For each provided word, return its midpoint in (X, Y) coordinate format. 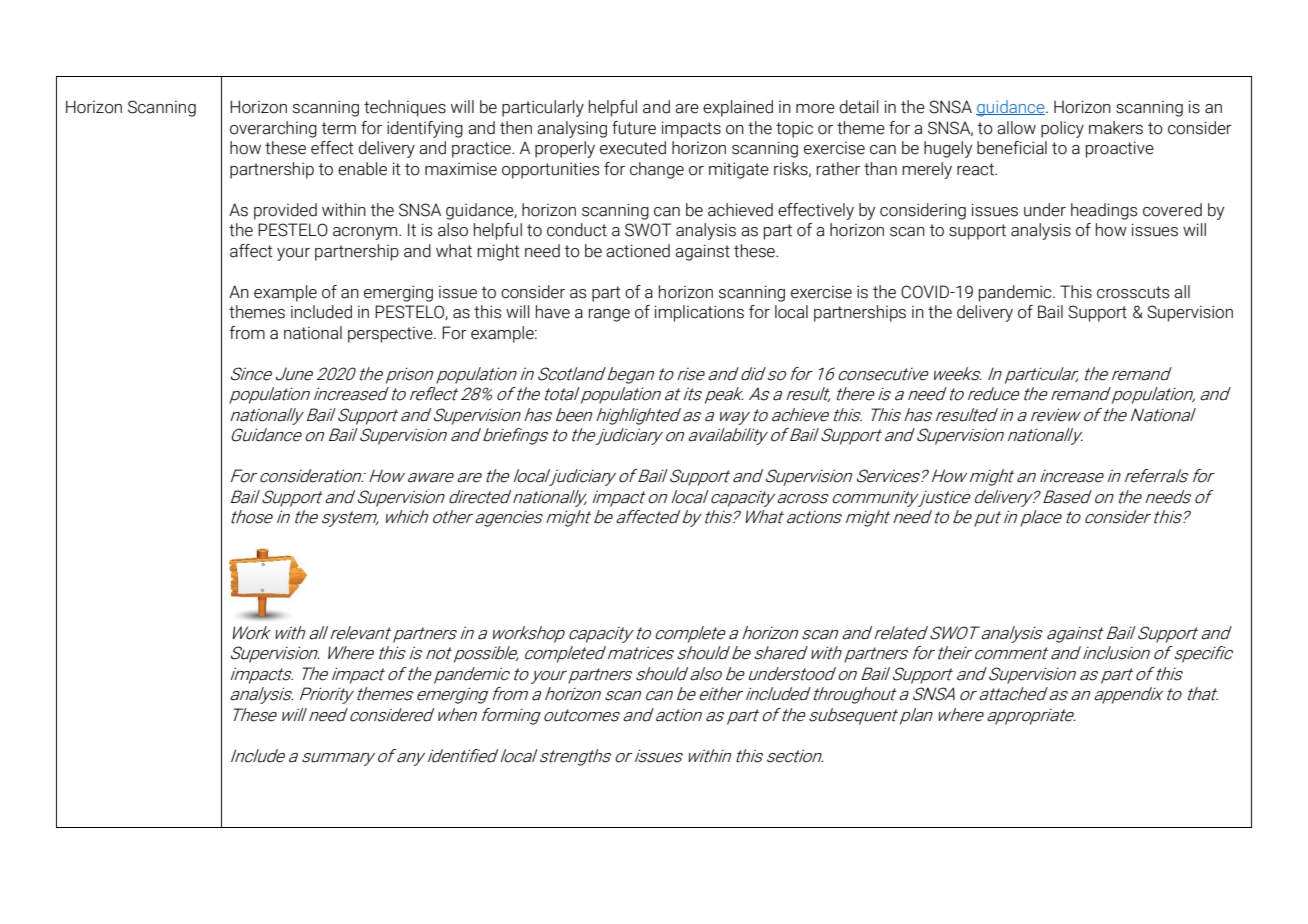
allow (1016, 128)
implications (699, 313)
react (976, 169)
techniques (405, 108)
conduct (577, 230)
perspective (391, 335)
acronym (366, 233)
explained (738, 108)
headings (1104, 211)
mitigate (739, 170)
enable (362, 169)
